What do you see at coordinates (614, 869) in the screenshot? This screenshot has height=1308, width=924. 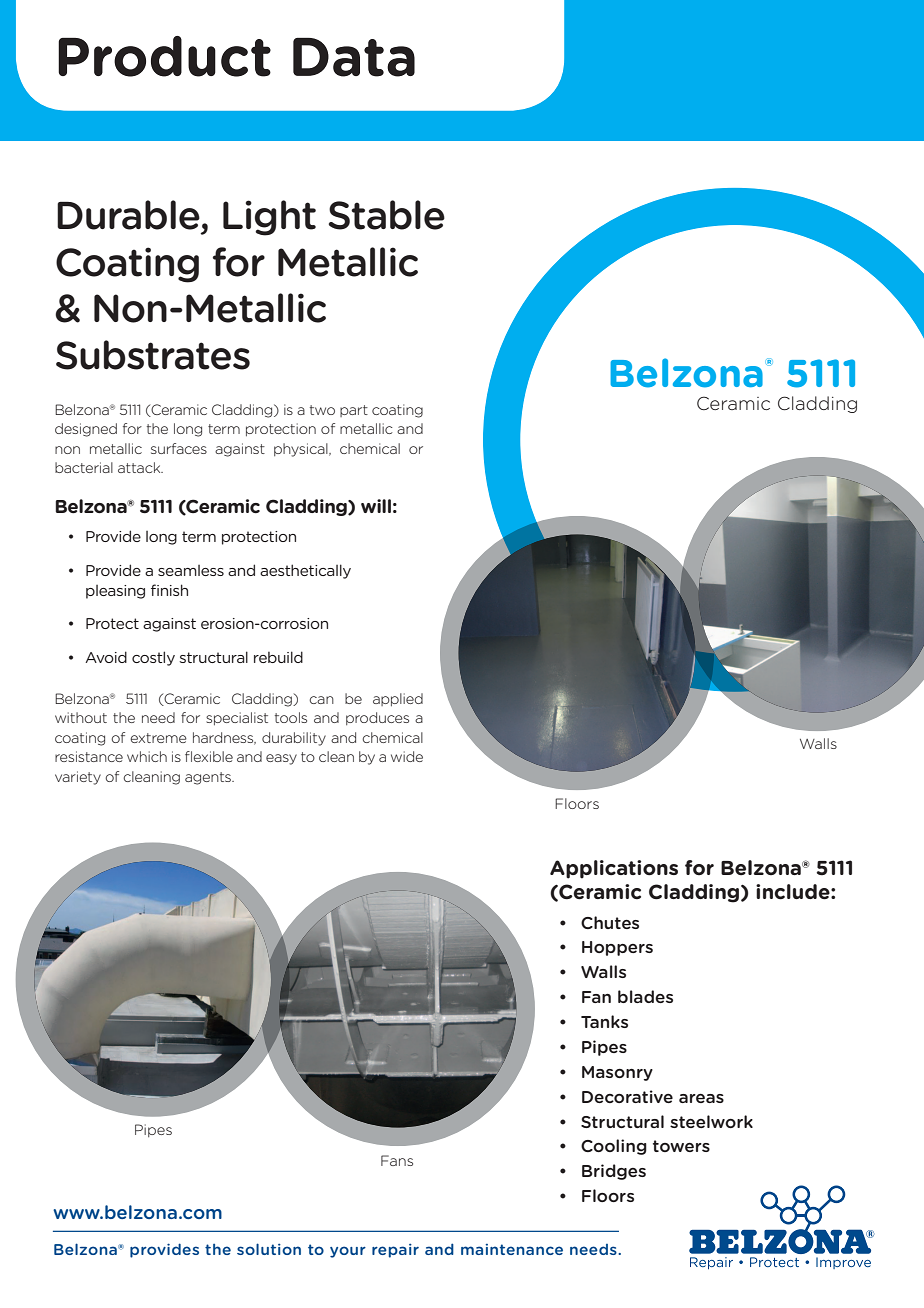 I see `Applications` at bounding box center [614, 869].
